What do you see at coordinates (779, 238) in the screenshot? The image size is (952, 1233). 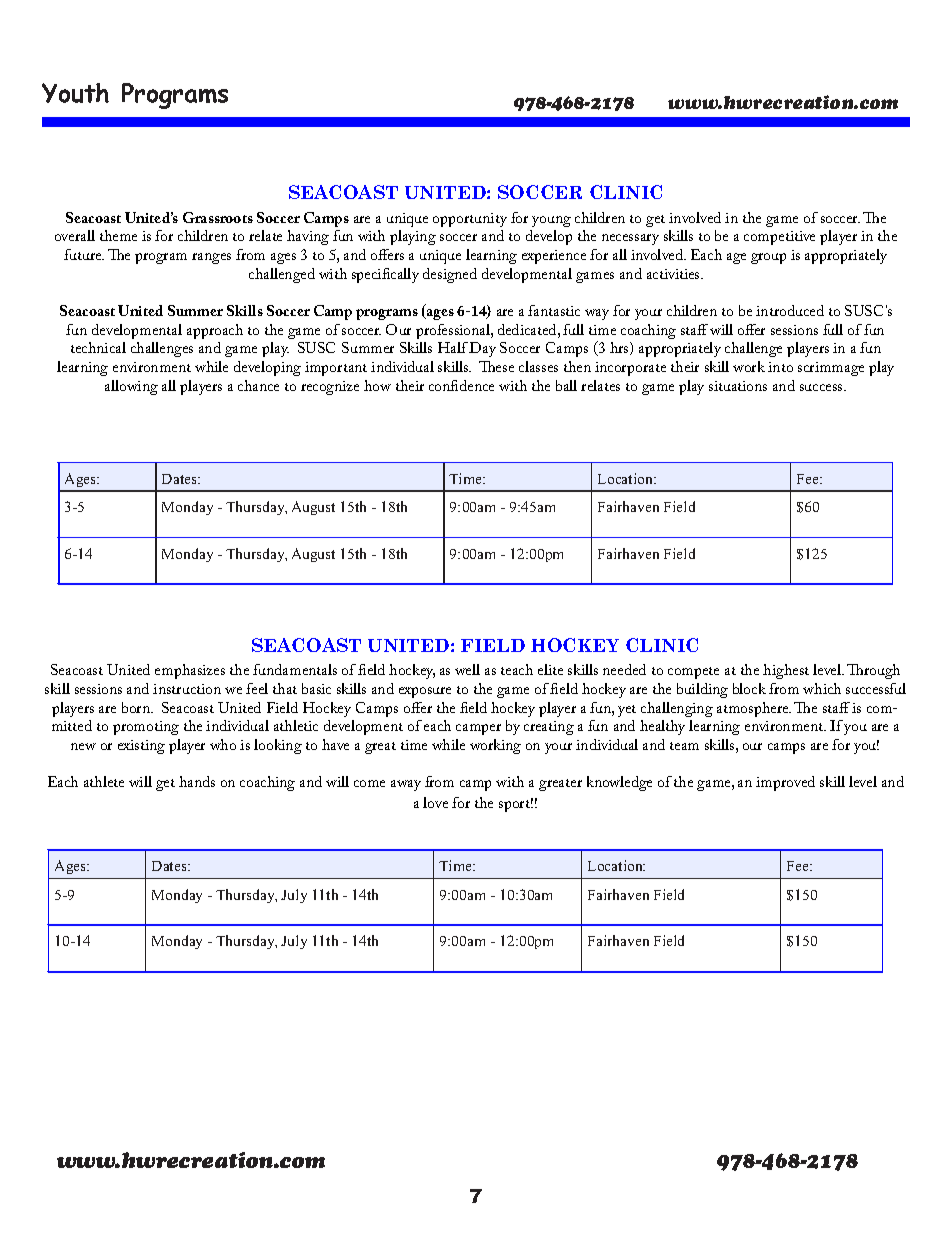 I see `competitive` at bounding box center [779, 238].
